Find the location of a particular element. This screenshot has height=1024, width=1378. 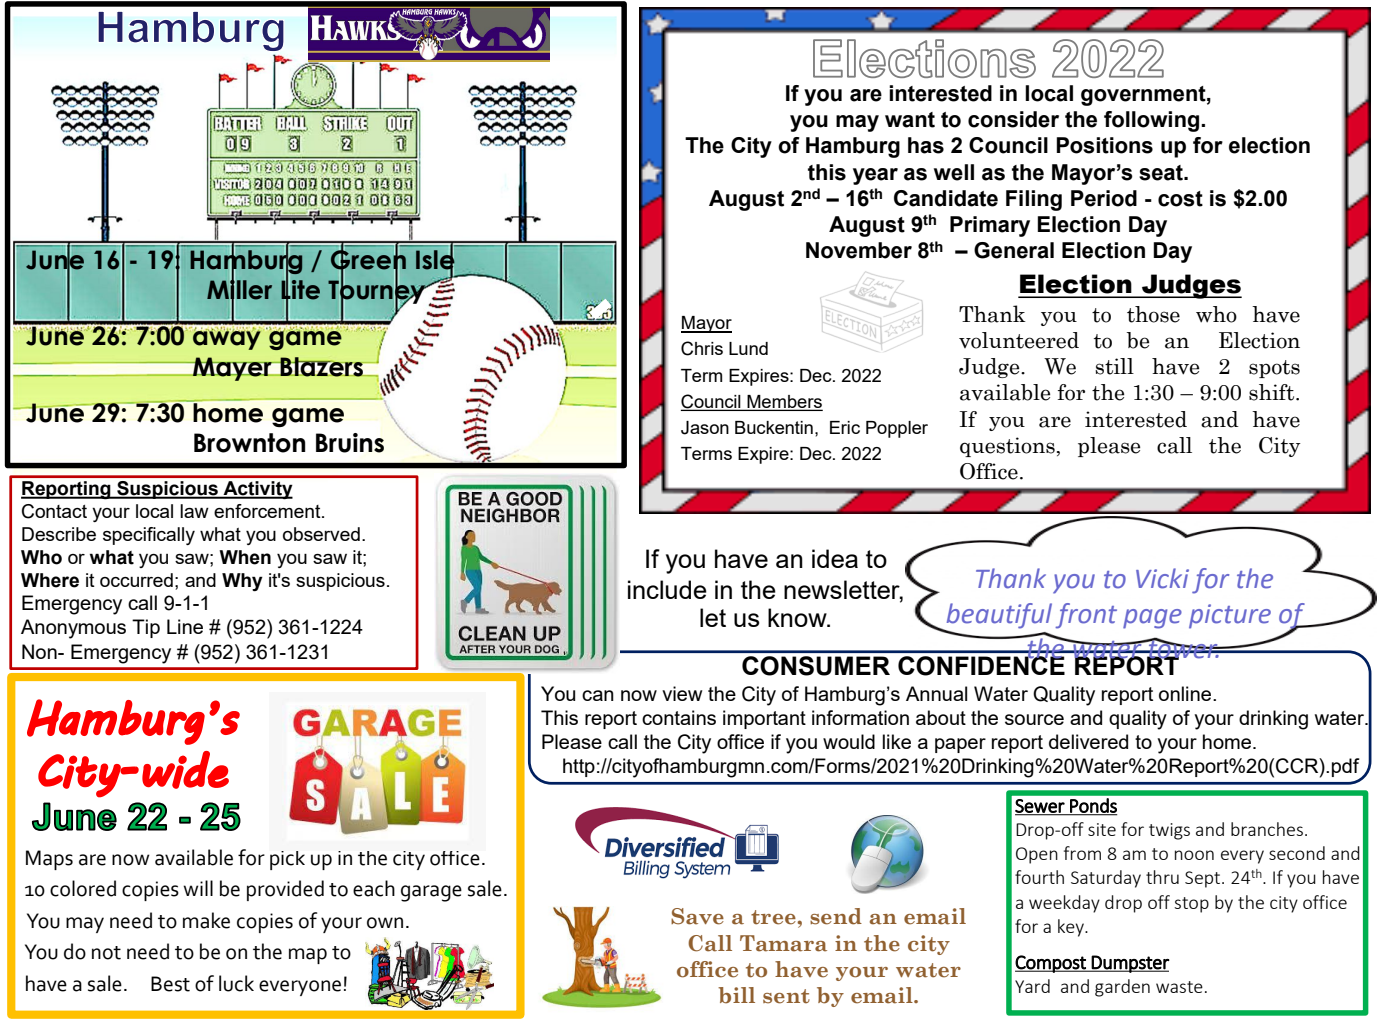

shift is located at coordinates (1273, 392).
